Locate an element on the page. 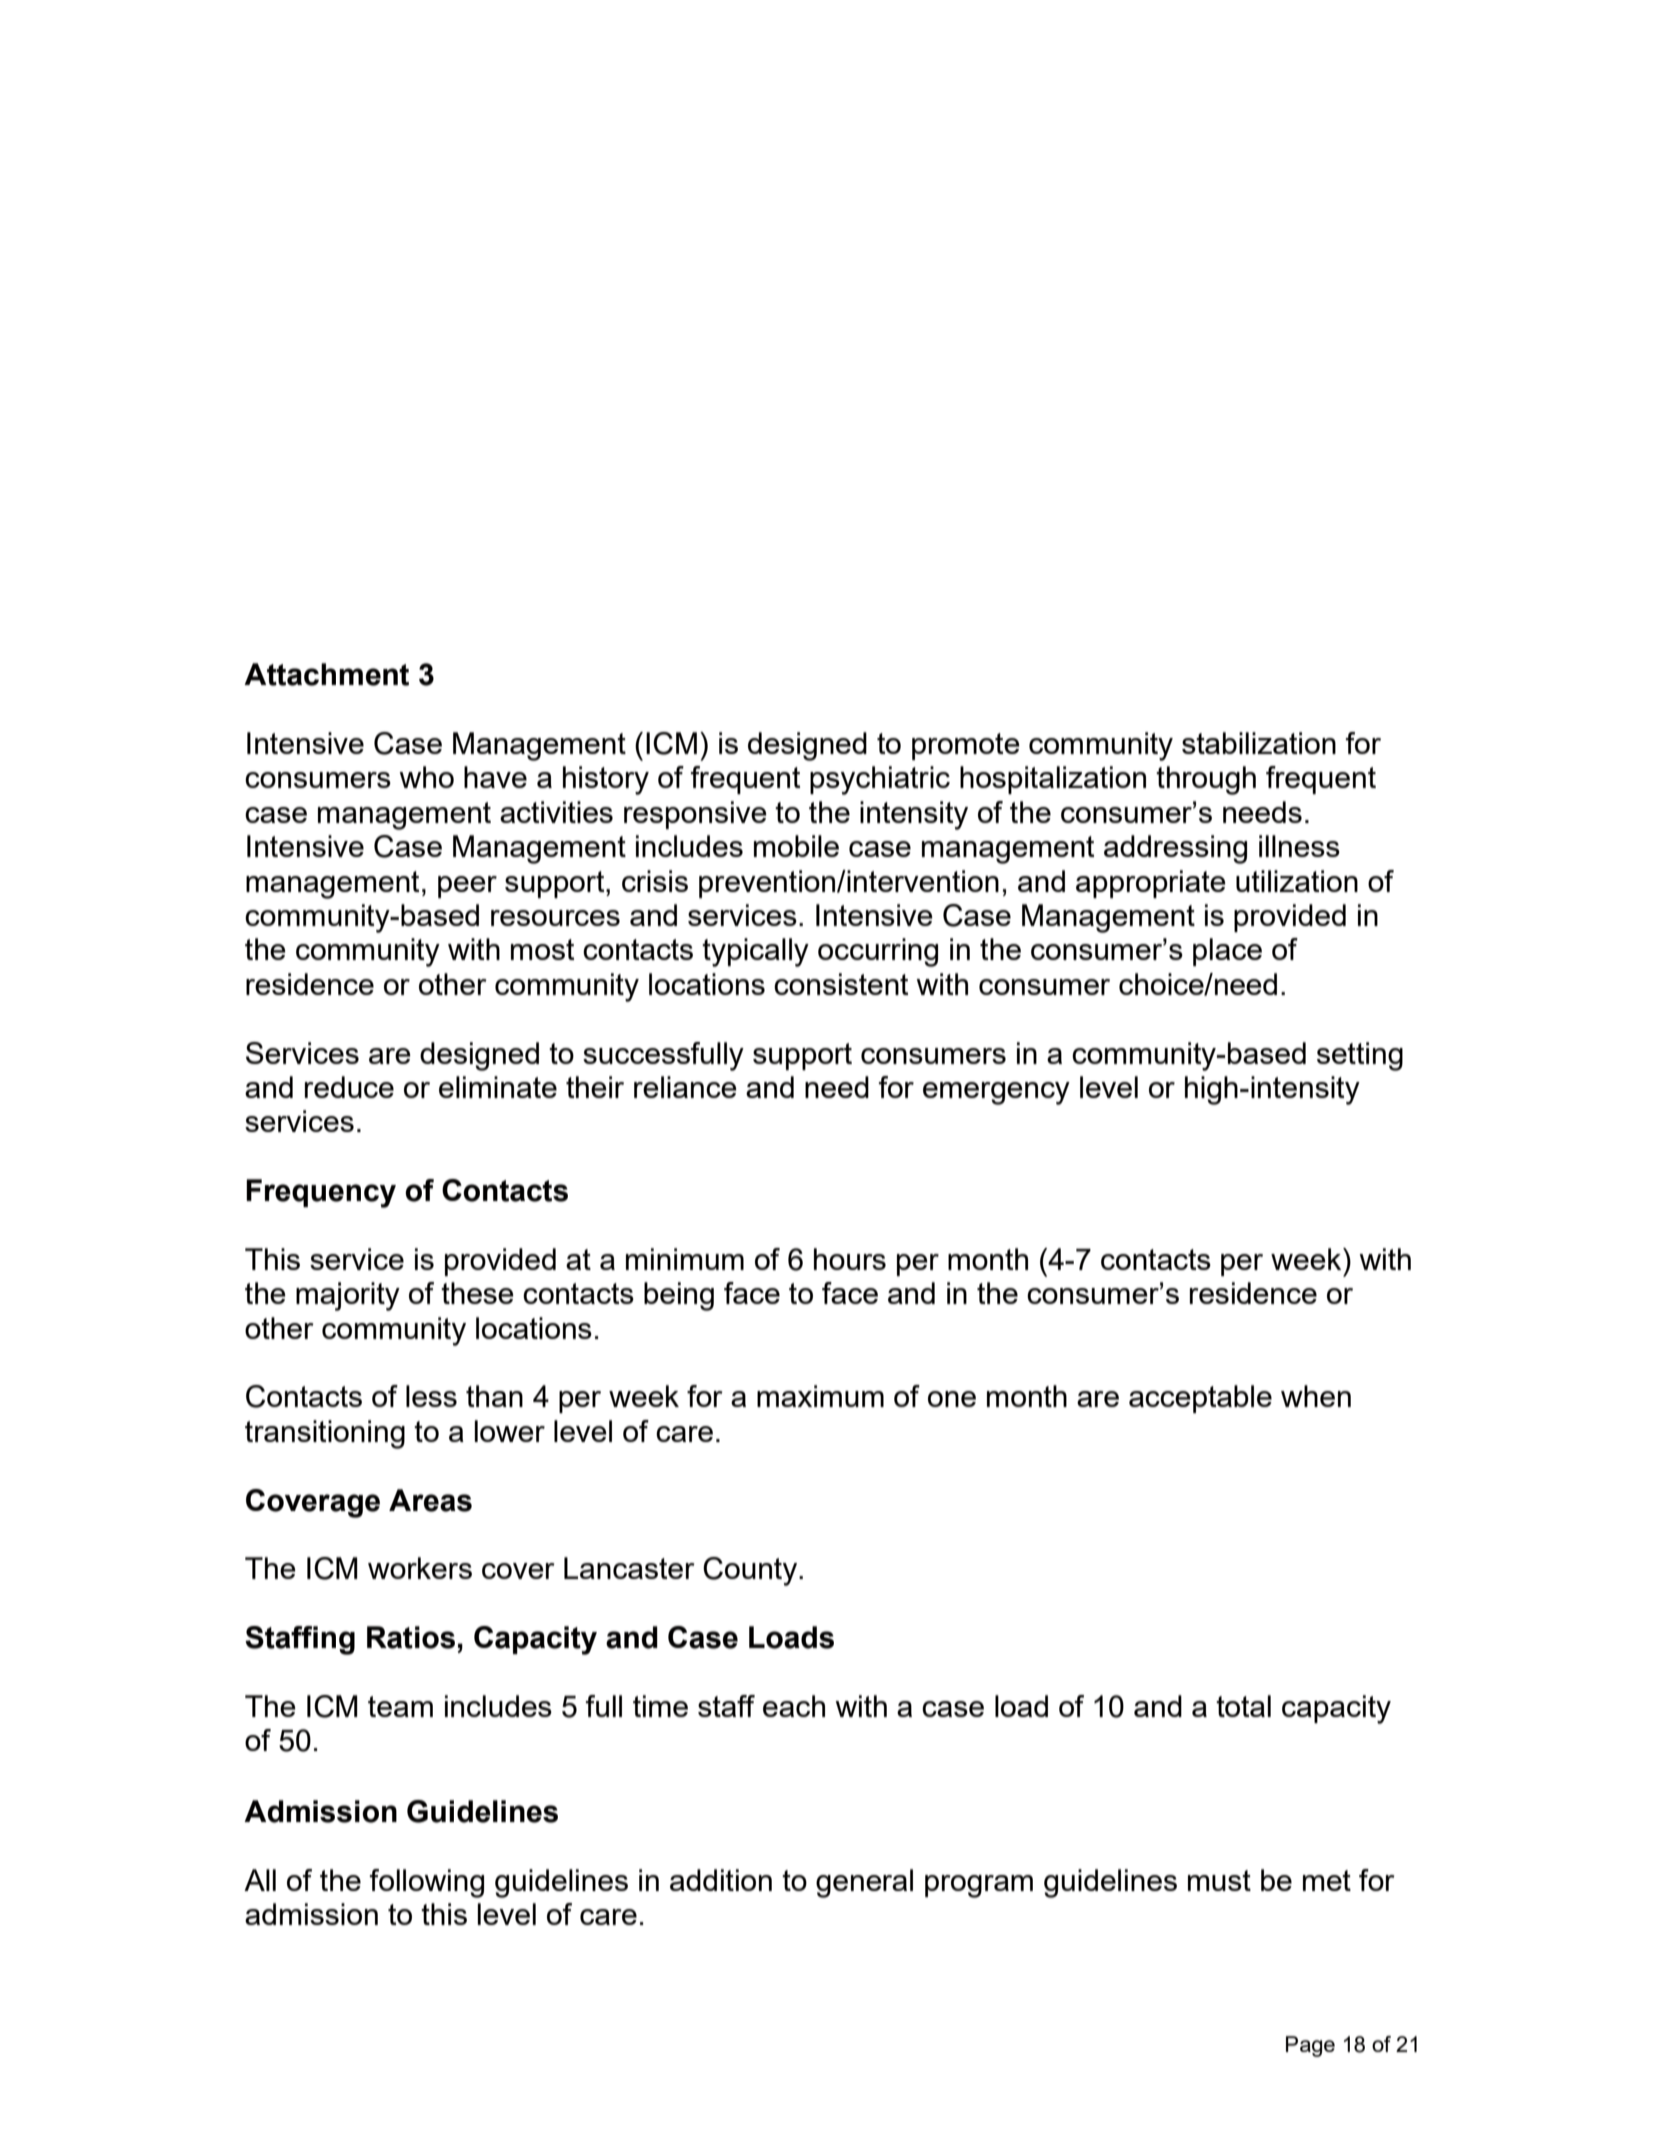 The image size is (1665, 2154). workers is located at coordinates (420, 1568).
